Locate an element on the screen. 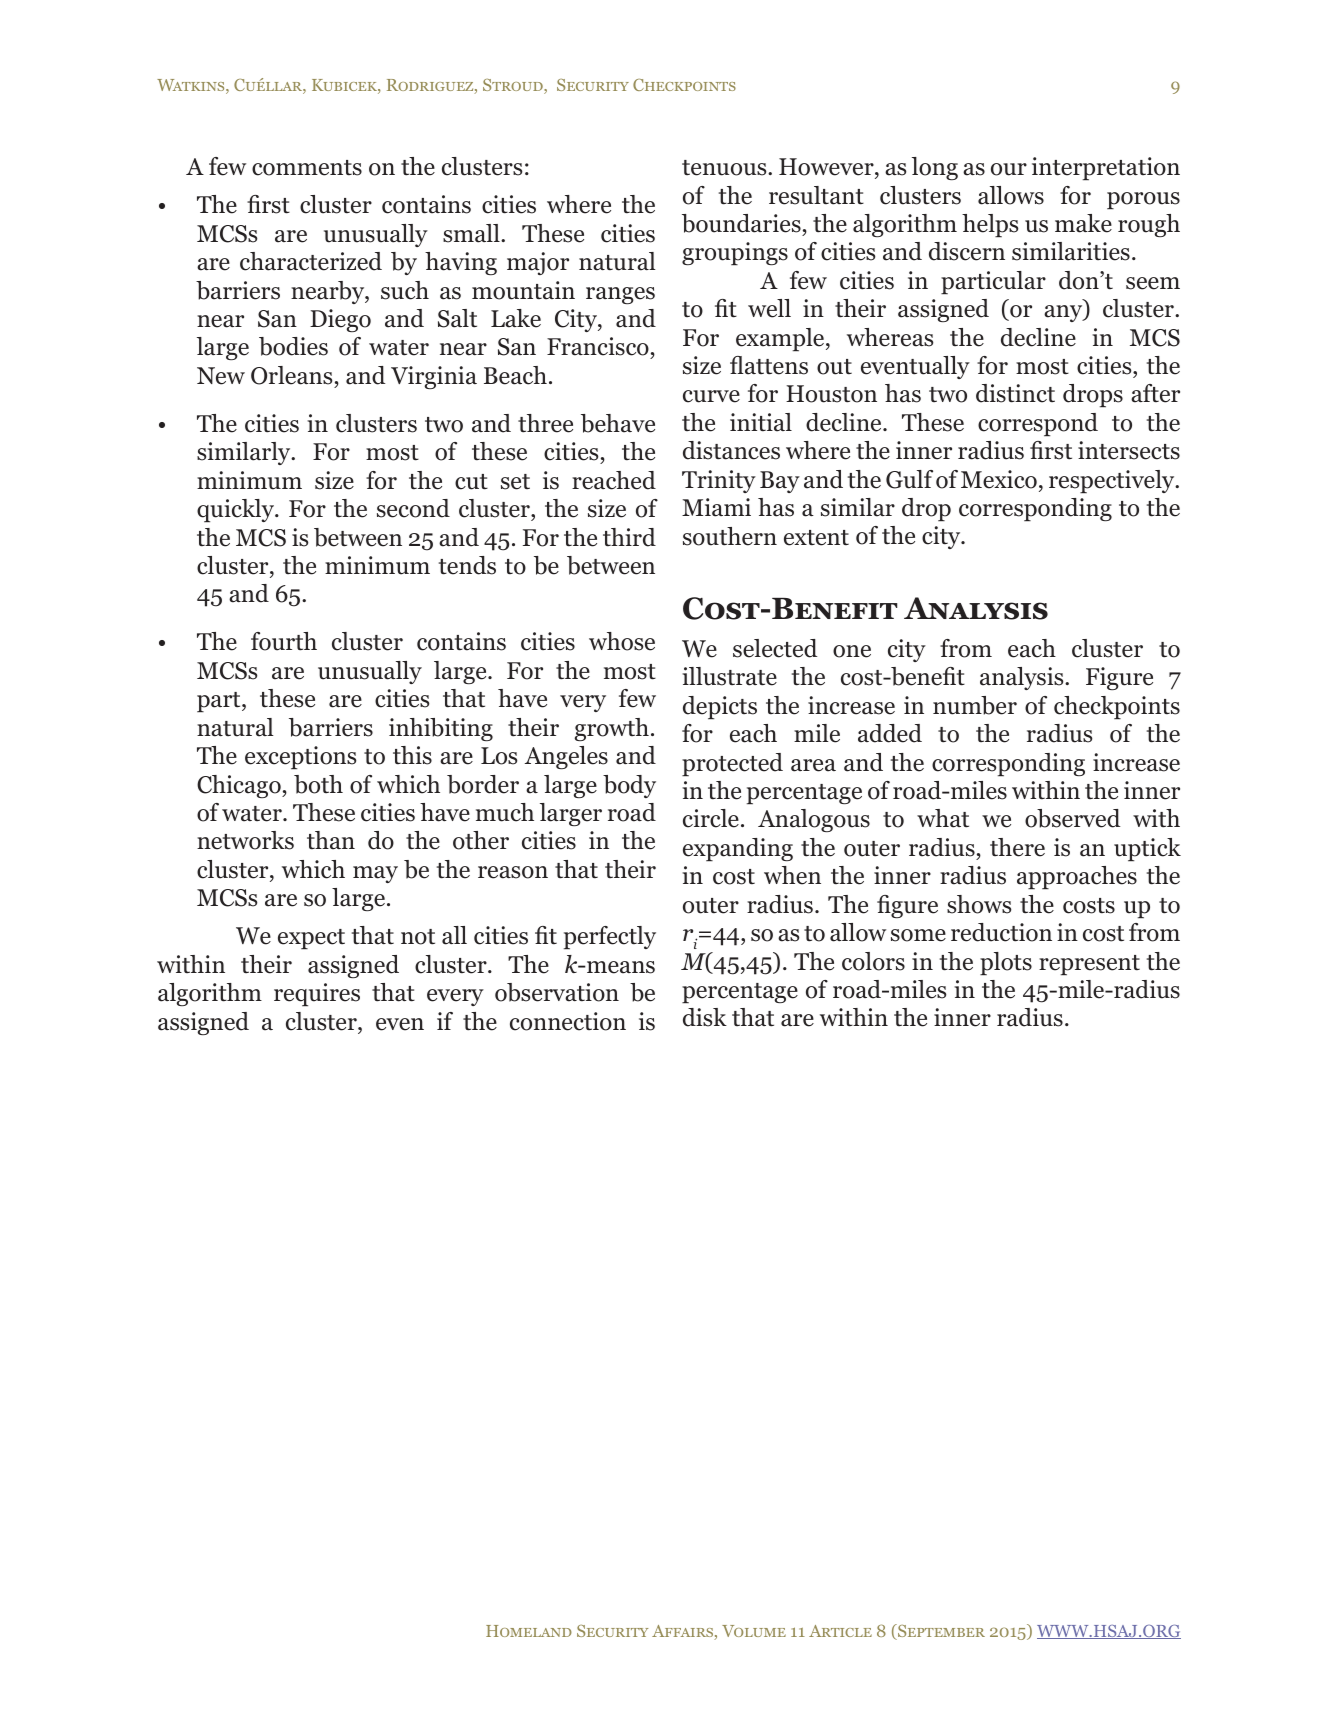 The width and height of the screenshot is (1338, 1731). fourth is located at coordinates (284, 641).
